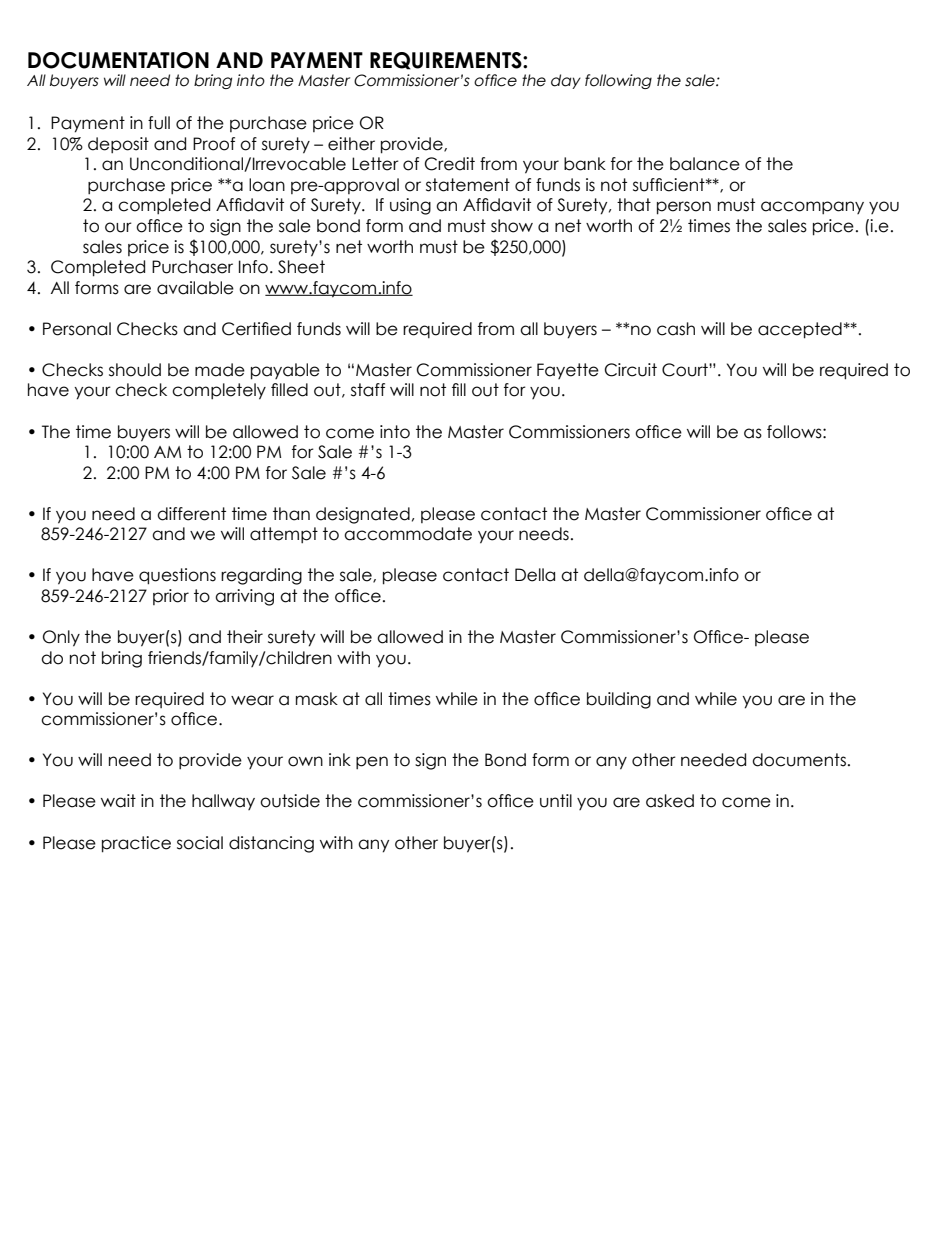 This screenshot has width=952, height=1233. What do you see at coordinates (410, 206) in the screenshot?
I see `using` at bounding box center [410, 206].
